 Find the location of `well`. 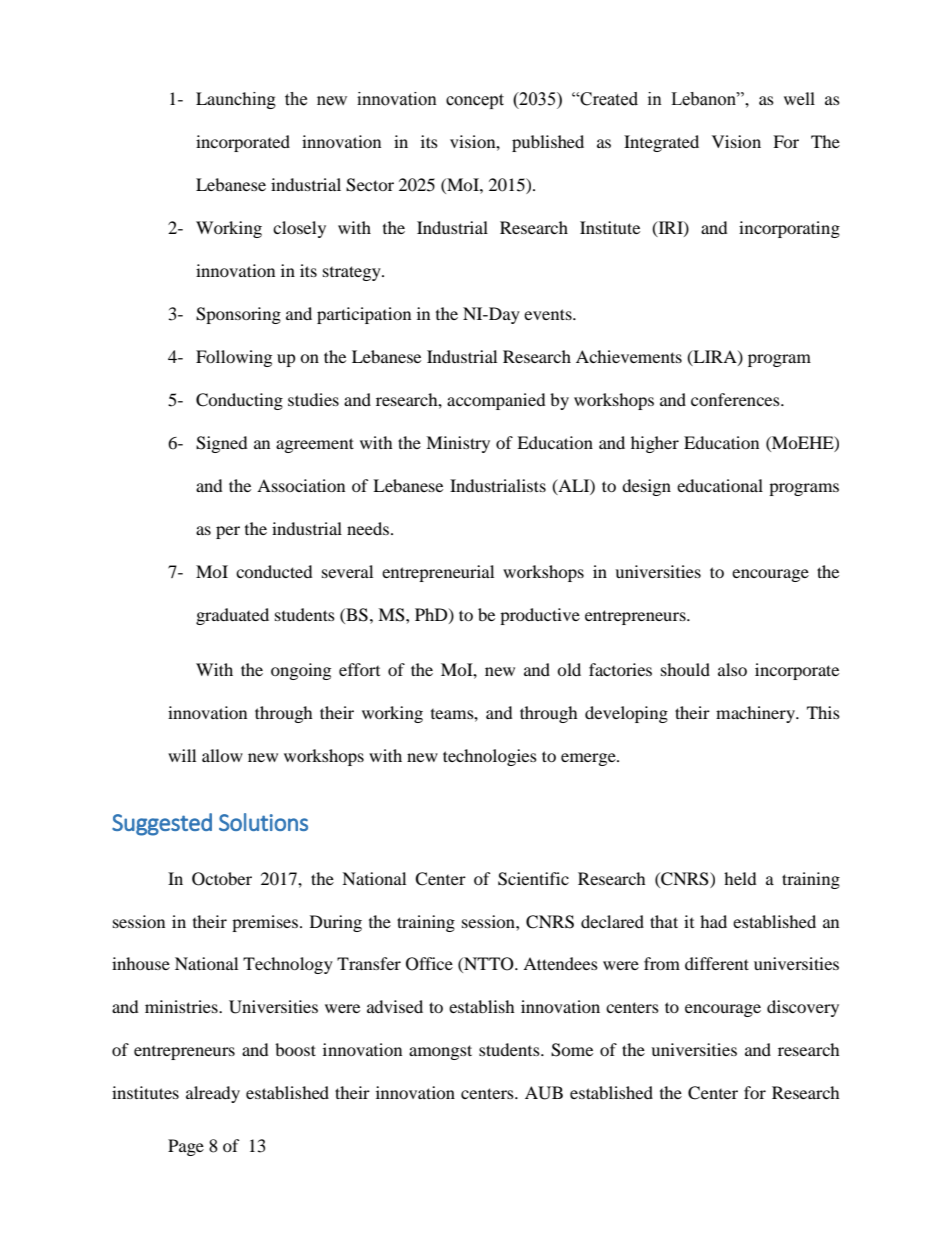

well is located at coordinates (799, 98).
